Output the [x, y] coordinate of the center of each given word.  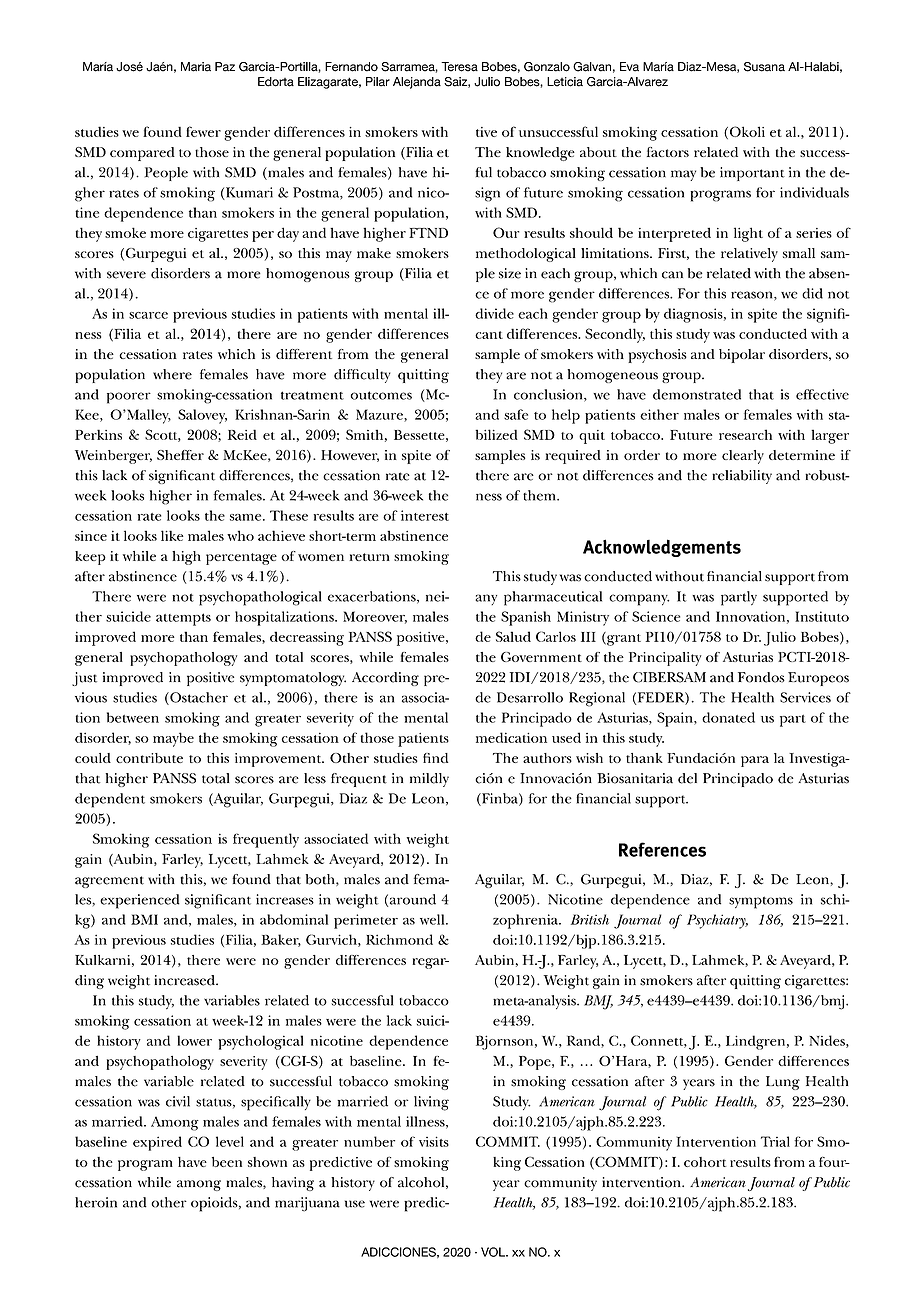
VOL [494, 1252]
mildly [429, 780]
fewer [203, 131]
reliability [742, 477]
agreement [109, 882]
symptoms [761, 902]
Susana [764, 67]
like [172, 535]
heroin [96, 1202]
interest [425, 515]
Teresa [459, 67]
